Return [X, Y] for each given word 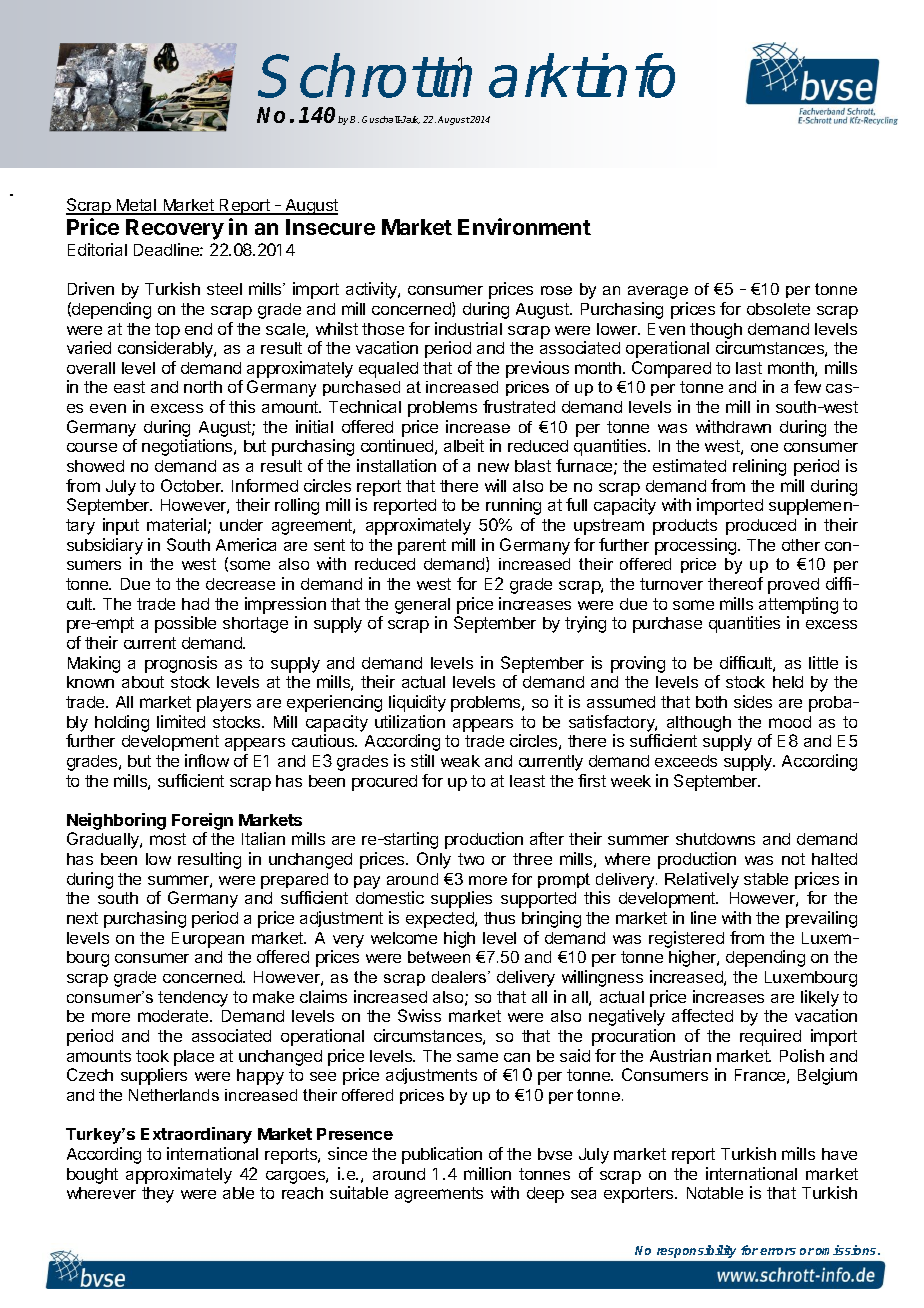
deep [545, 1195]
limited [181, 721]
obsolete [778, 309]
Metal [136, 206]
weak [460, 761]
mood [790, 722]
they [158, 1195]
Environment [524, 226]
